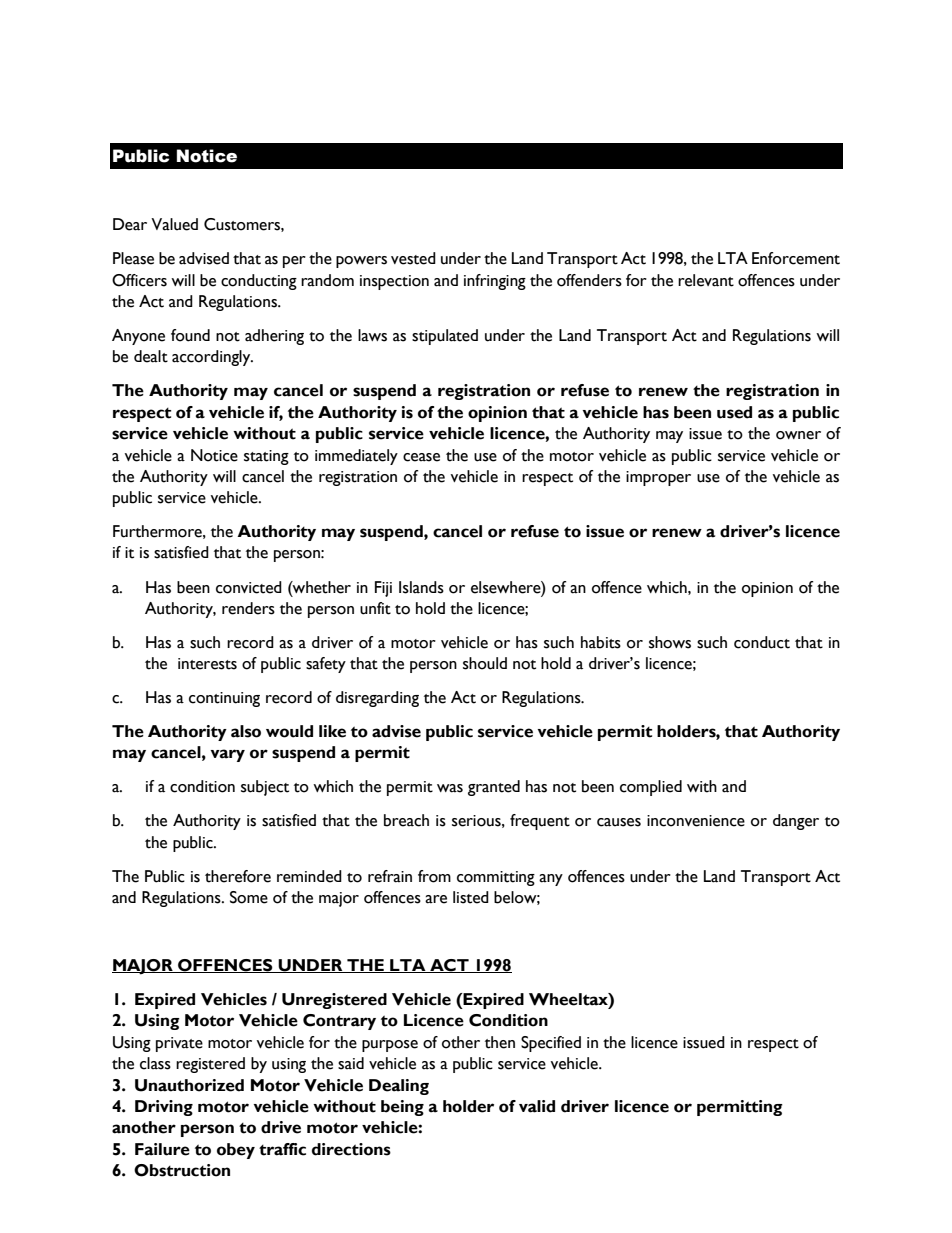 The height and width of the screenshot is (1233, 952). I want to click on Some, so click(249, 897).
